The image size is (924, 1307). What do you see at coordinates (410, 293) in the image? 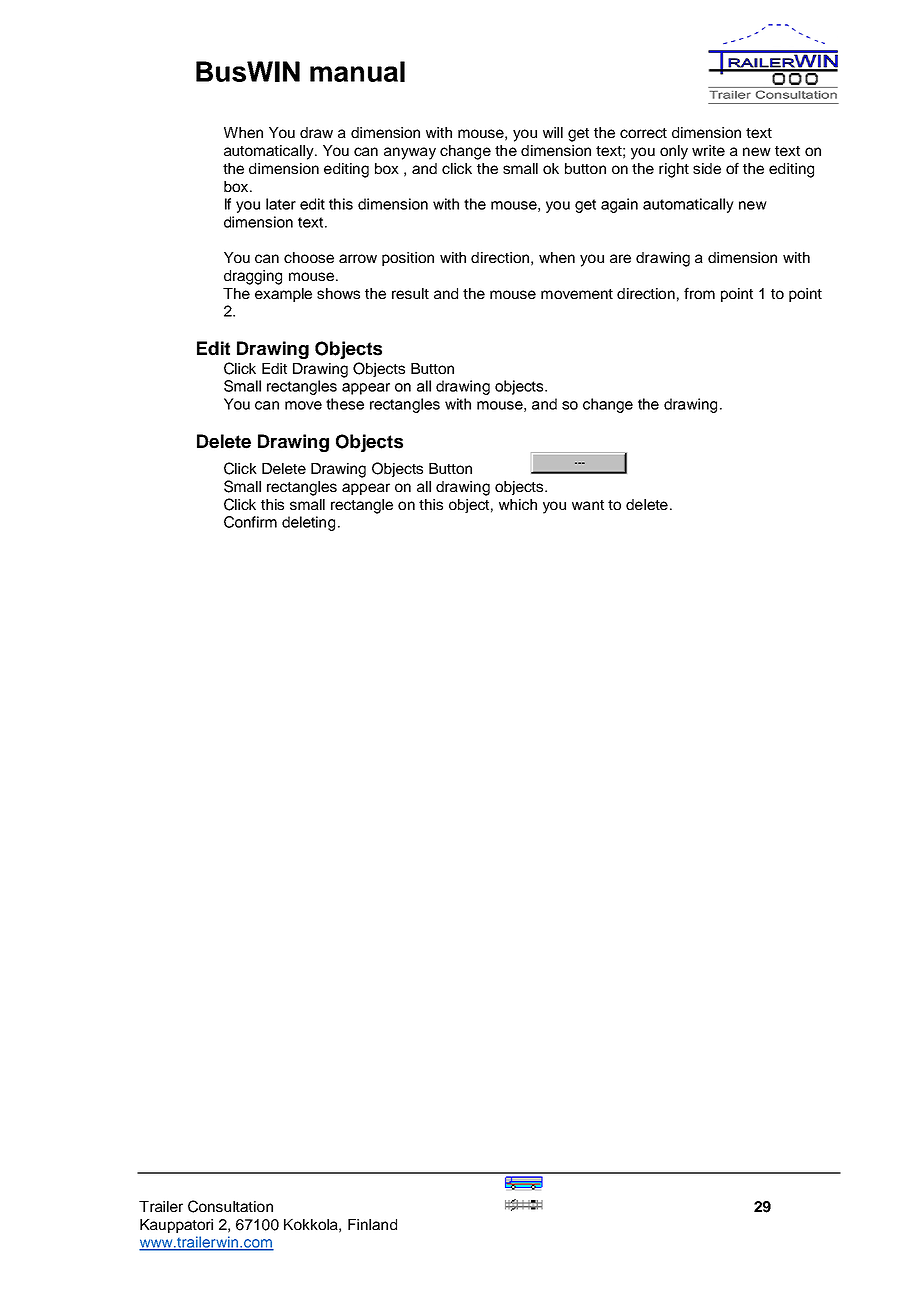
I see `result` at bounding box center [410, 293].
